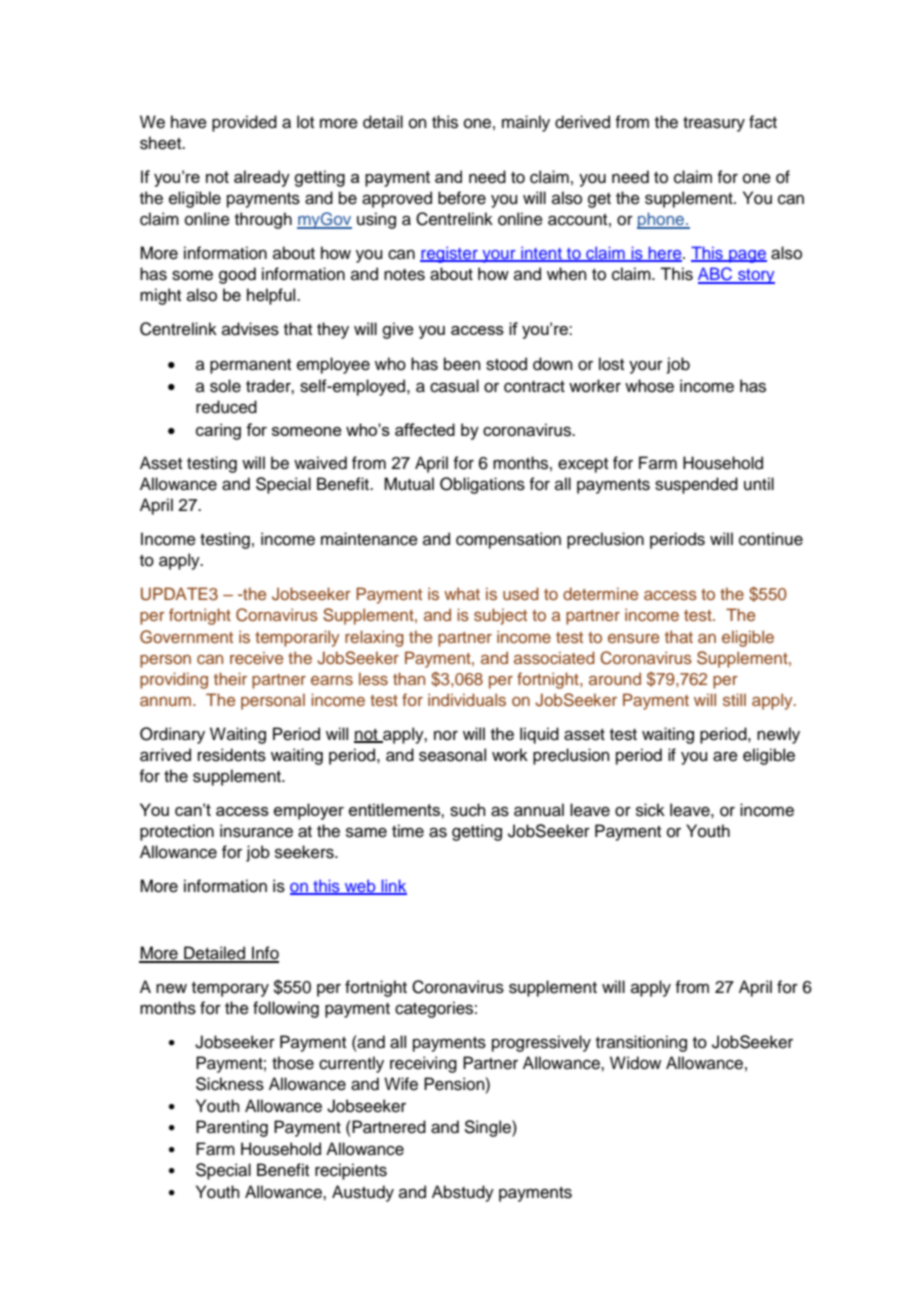 This page has width=924, height=1308. What do you see at coordinates (500, 616) in the page?
I see `subject` at bounding box center [500, 616].
